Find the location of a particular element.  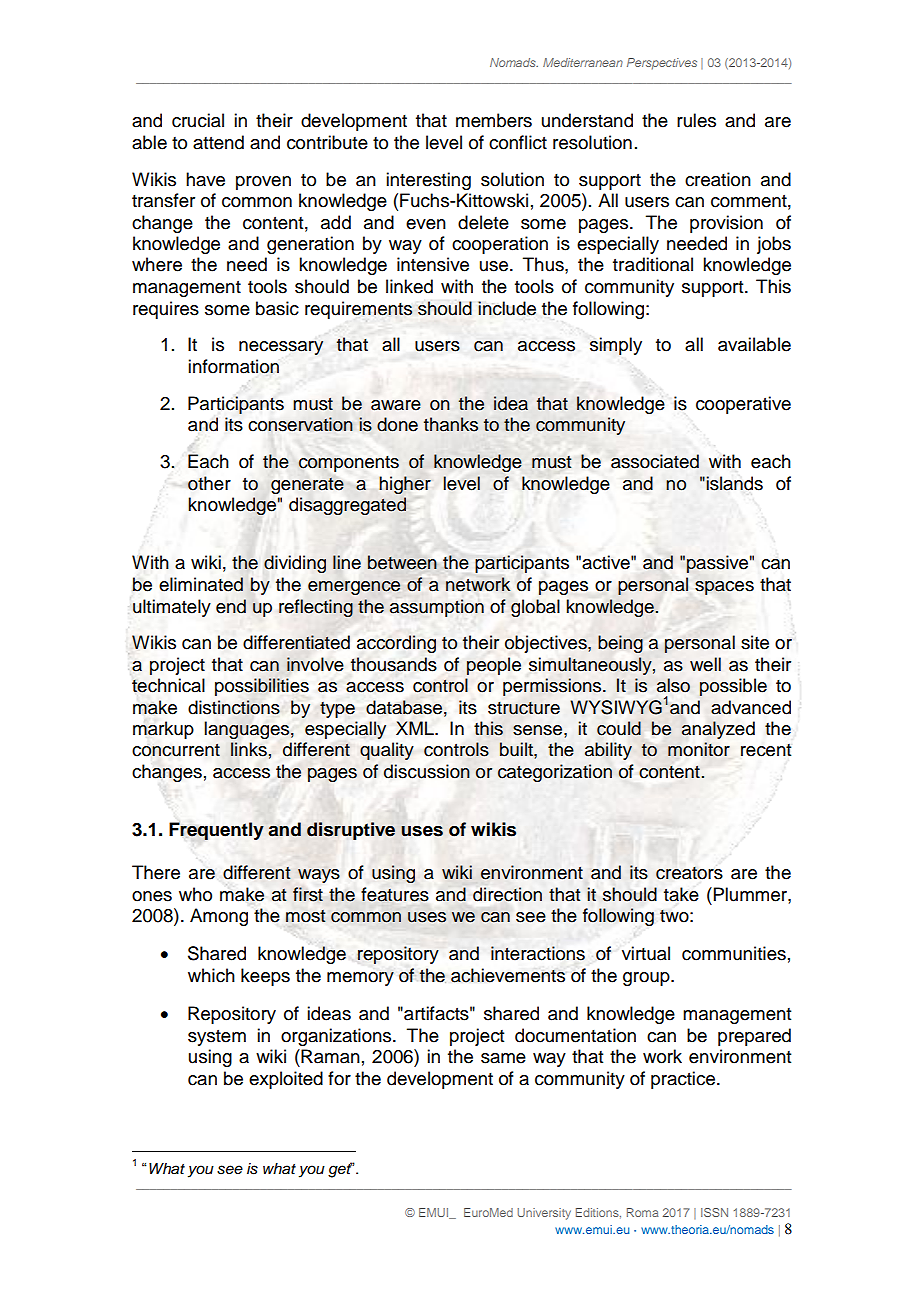

Frequently is located at coordinates (216, 831).
